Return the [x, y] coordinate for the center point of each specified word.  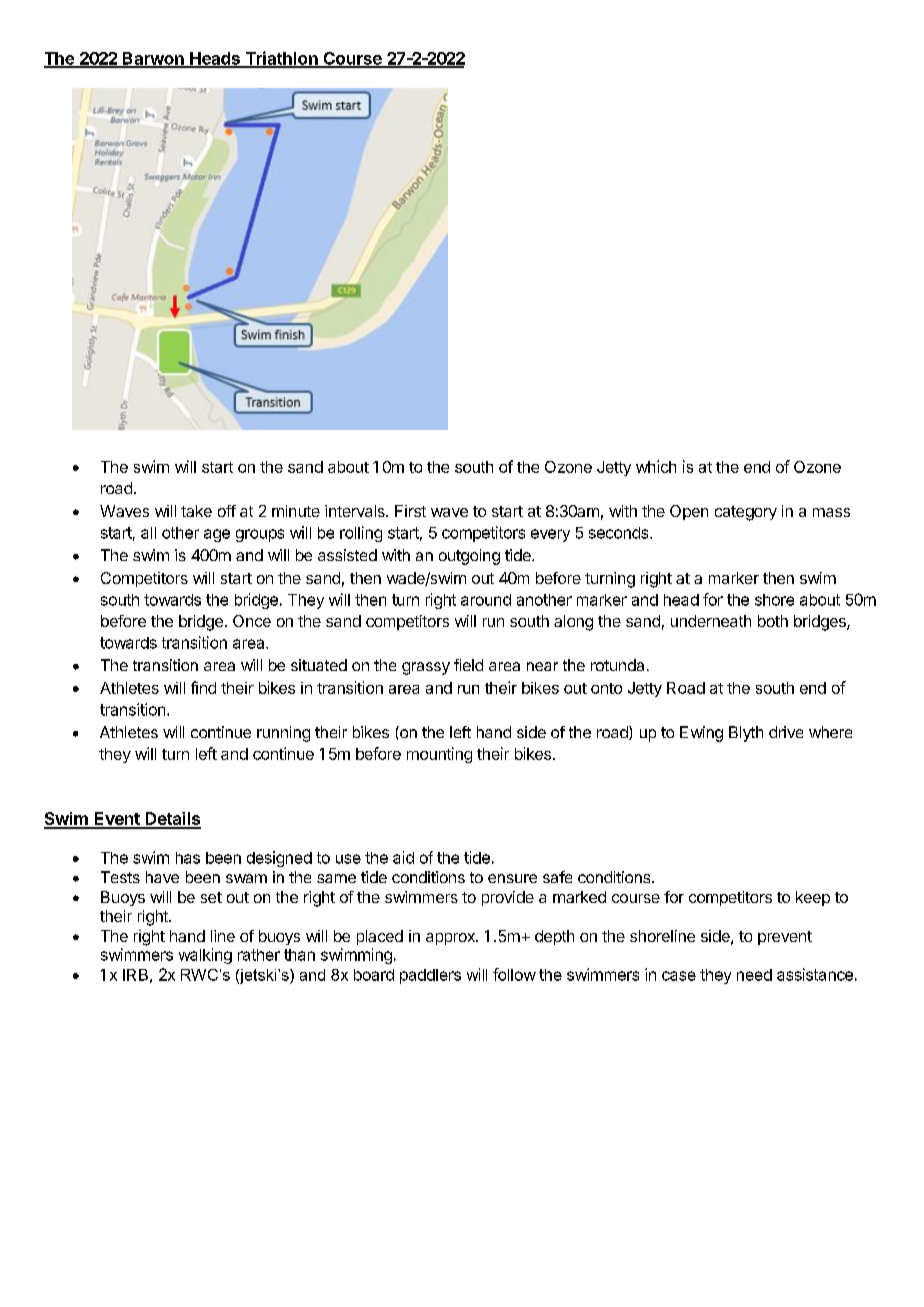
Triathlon [281, 59]
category [746, 513]
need [754, 975]
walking [205, 956]
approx [451, 939]
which [656, 466]
